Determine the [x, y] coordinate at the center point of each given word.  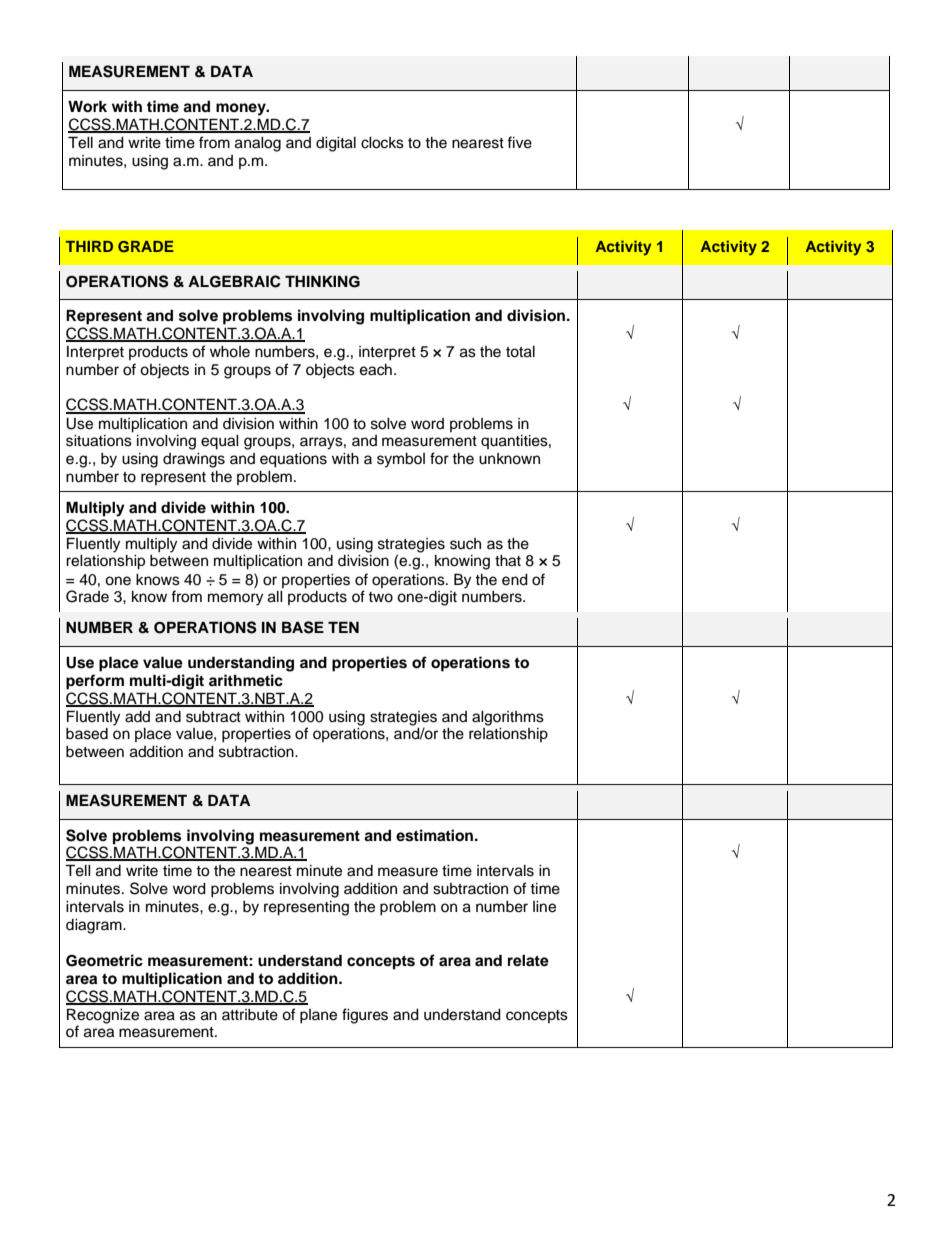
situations [99, 441]
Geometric [104, 960]
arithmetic [246, 680]
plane [318, 1016]
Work [87, 106]
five [519, 142]
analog [258, 144]
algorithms [508, 718]
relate [528, 961]
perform [95, 682]
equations [293, 460]
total [520, 352]
